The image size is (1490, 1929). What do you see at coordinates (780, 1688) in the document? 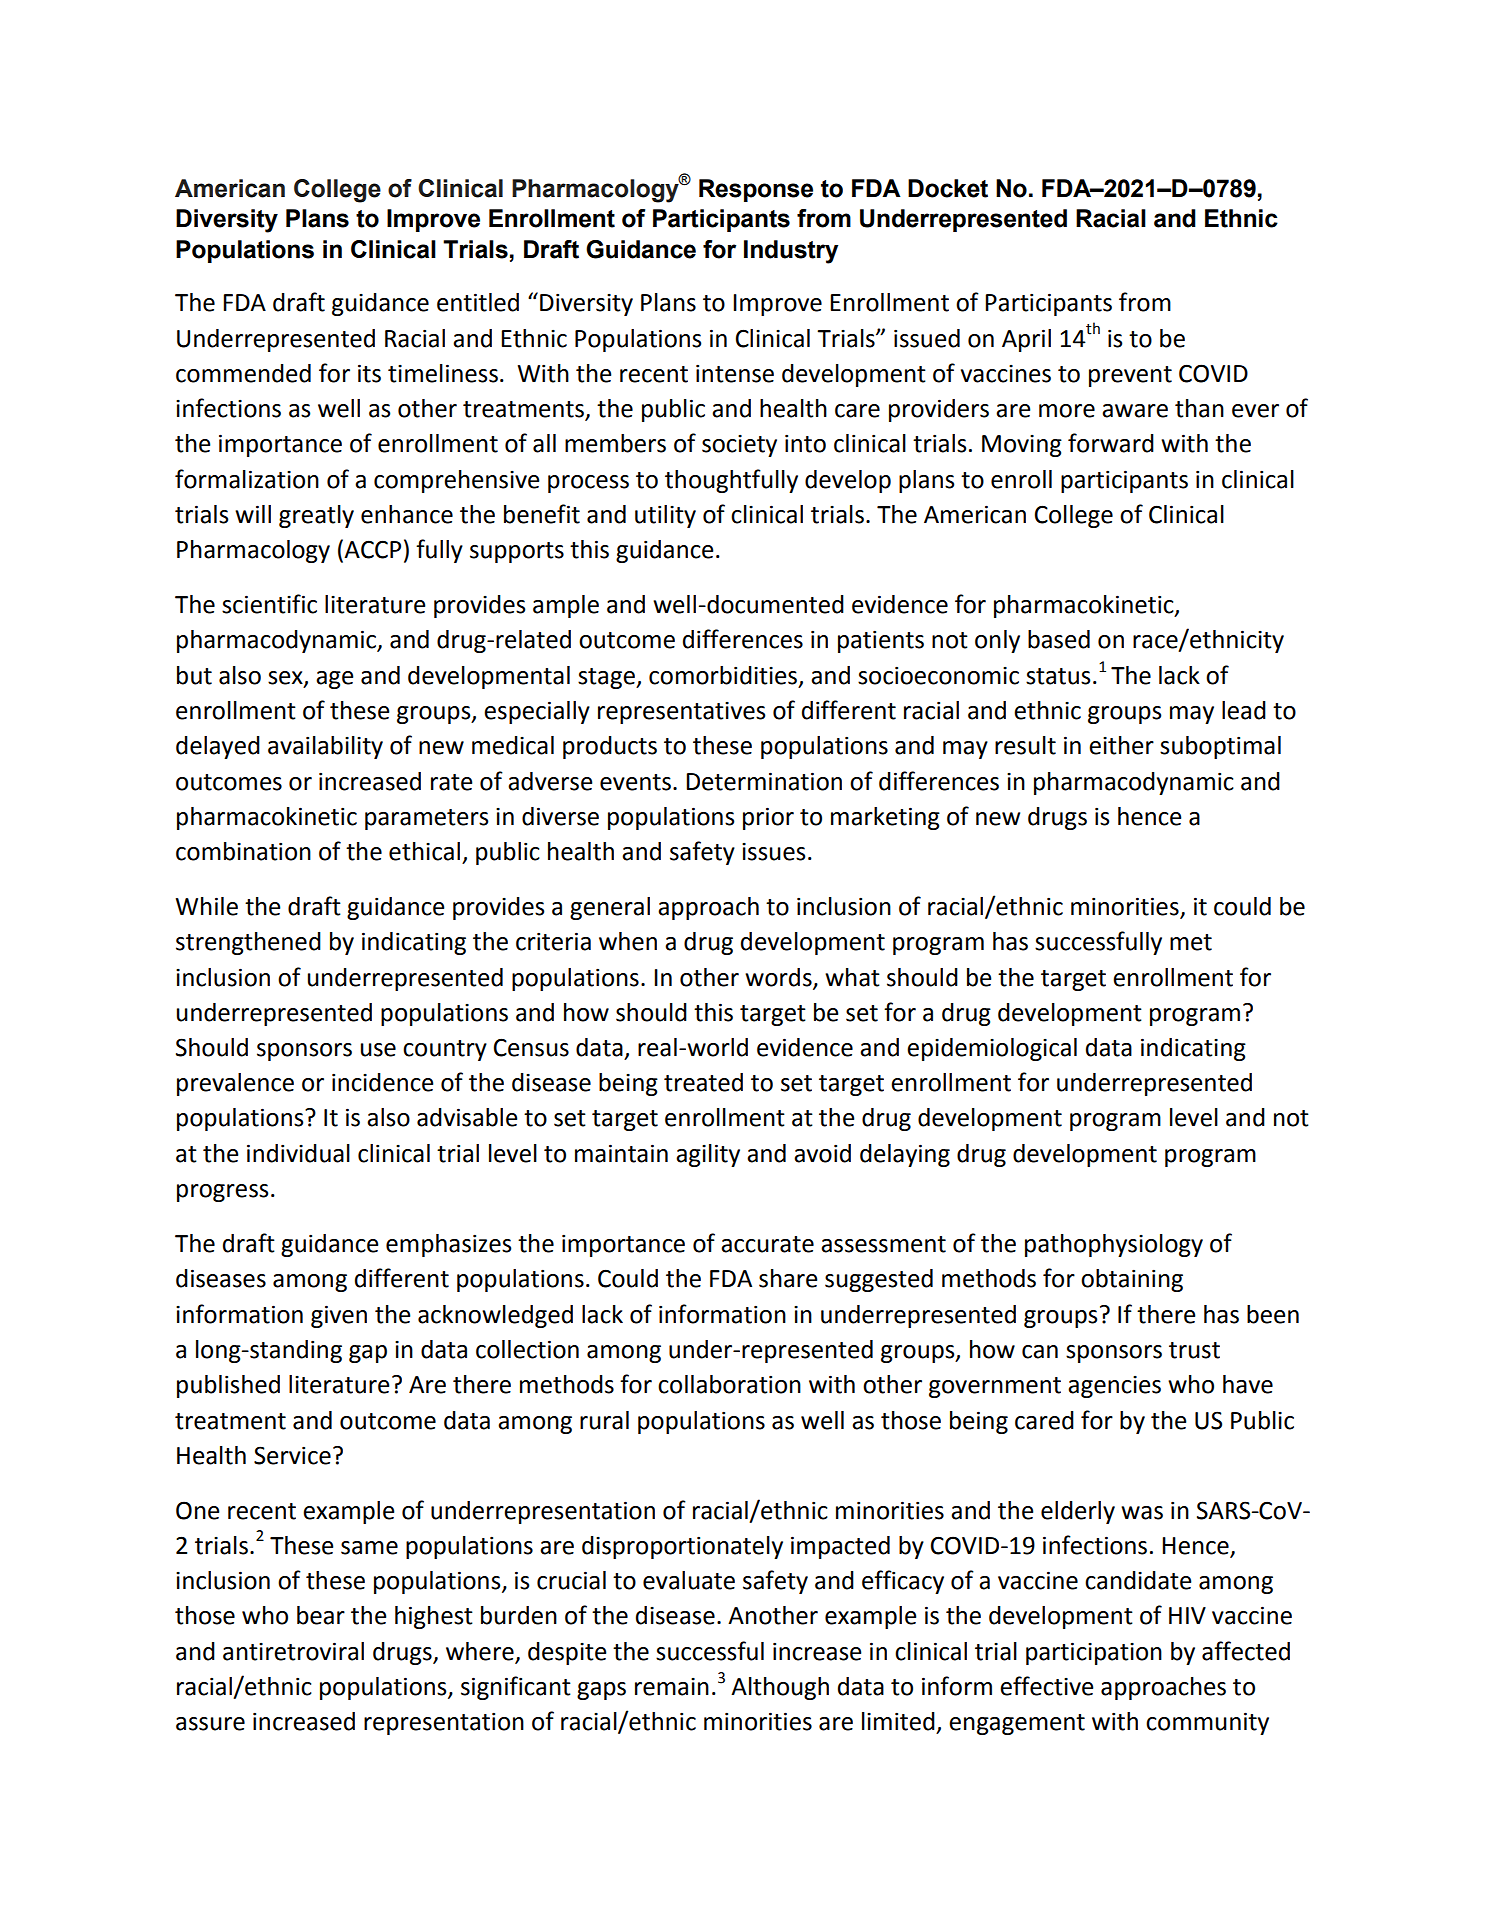
I see `Although` at bounding box center [780, 1688].
